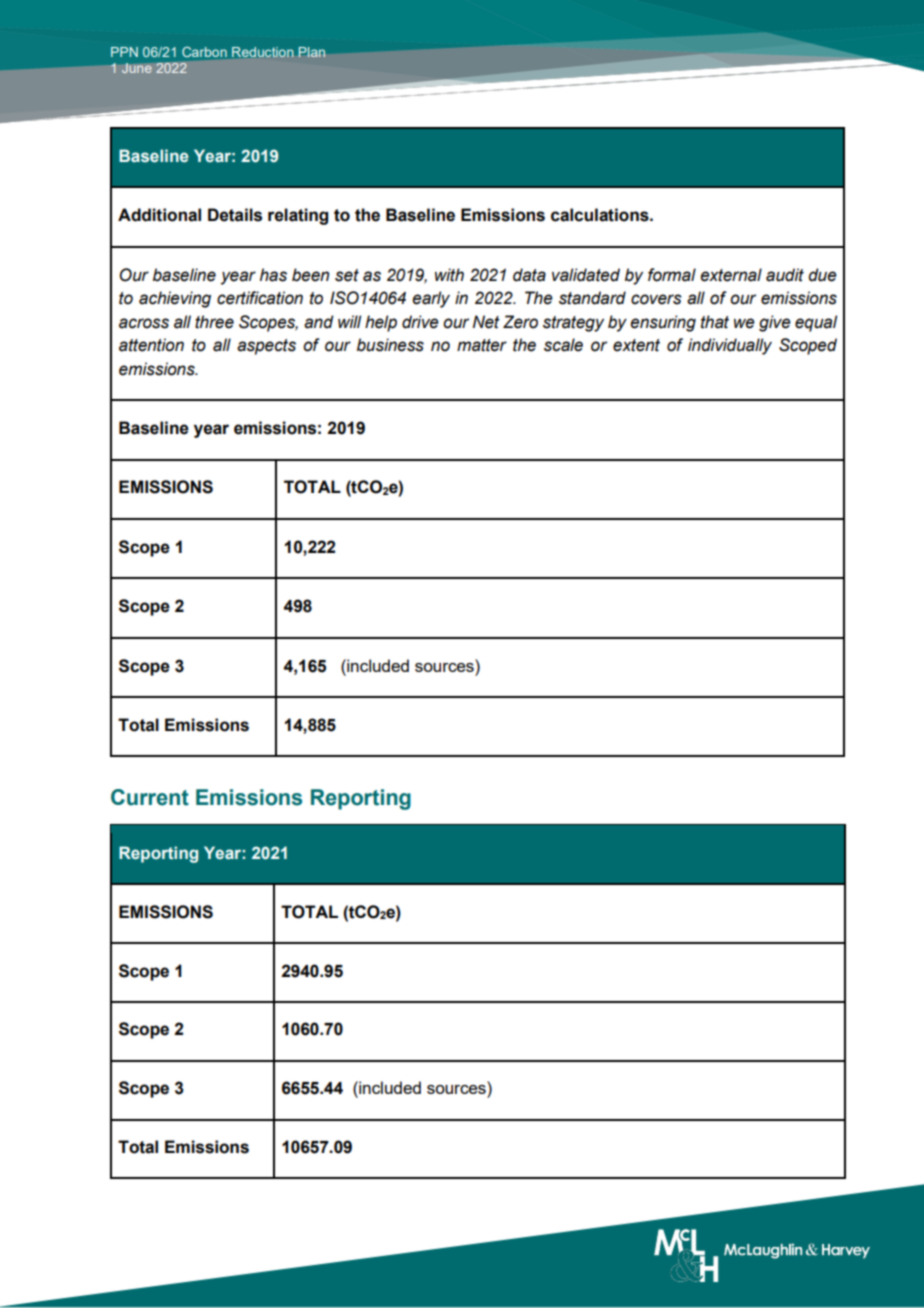  Describe the element at coordinates (150, 797) in the screenshot. I see `Current` at that location.
